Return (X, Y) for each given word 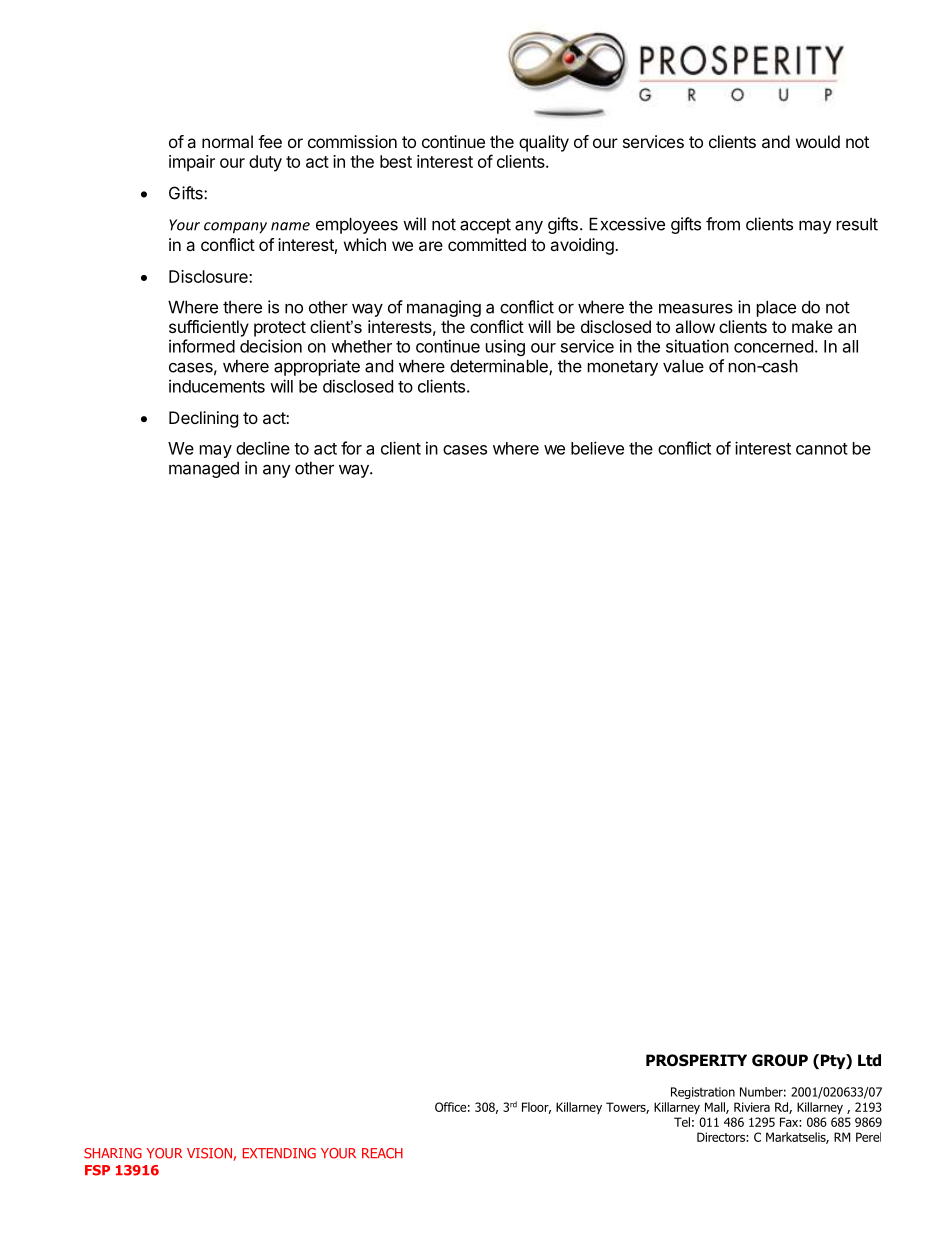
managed (204, 470)
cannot (822, 449)
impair (192, 163)
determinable (500, 367)
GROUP (780, 1060)
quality (544, 143)
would (818, 141)
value (683, 366)
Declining (203, 419)
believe (597, 448)
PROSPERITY (696, 1060)
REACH (382, 1153)
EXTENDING (279, 1153)
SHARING (113, 1153)
